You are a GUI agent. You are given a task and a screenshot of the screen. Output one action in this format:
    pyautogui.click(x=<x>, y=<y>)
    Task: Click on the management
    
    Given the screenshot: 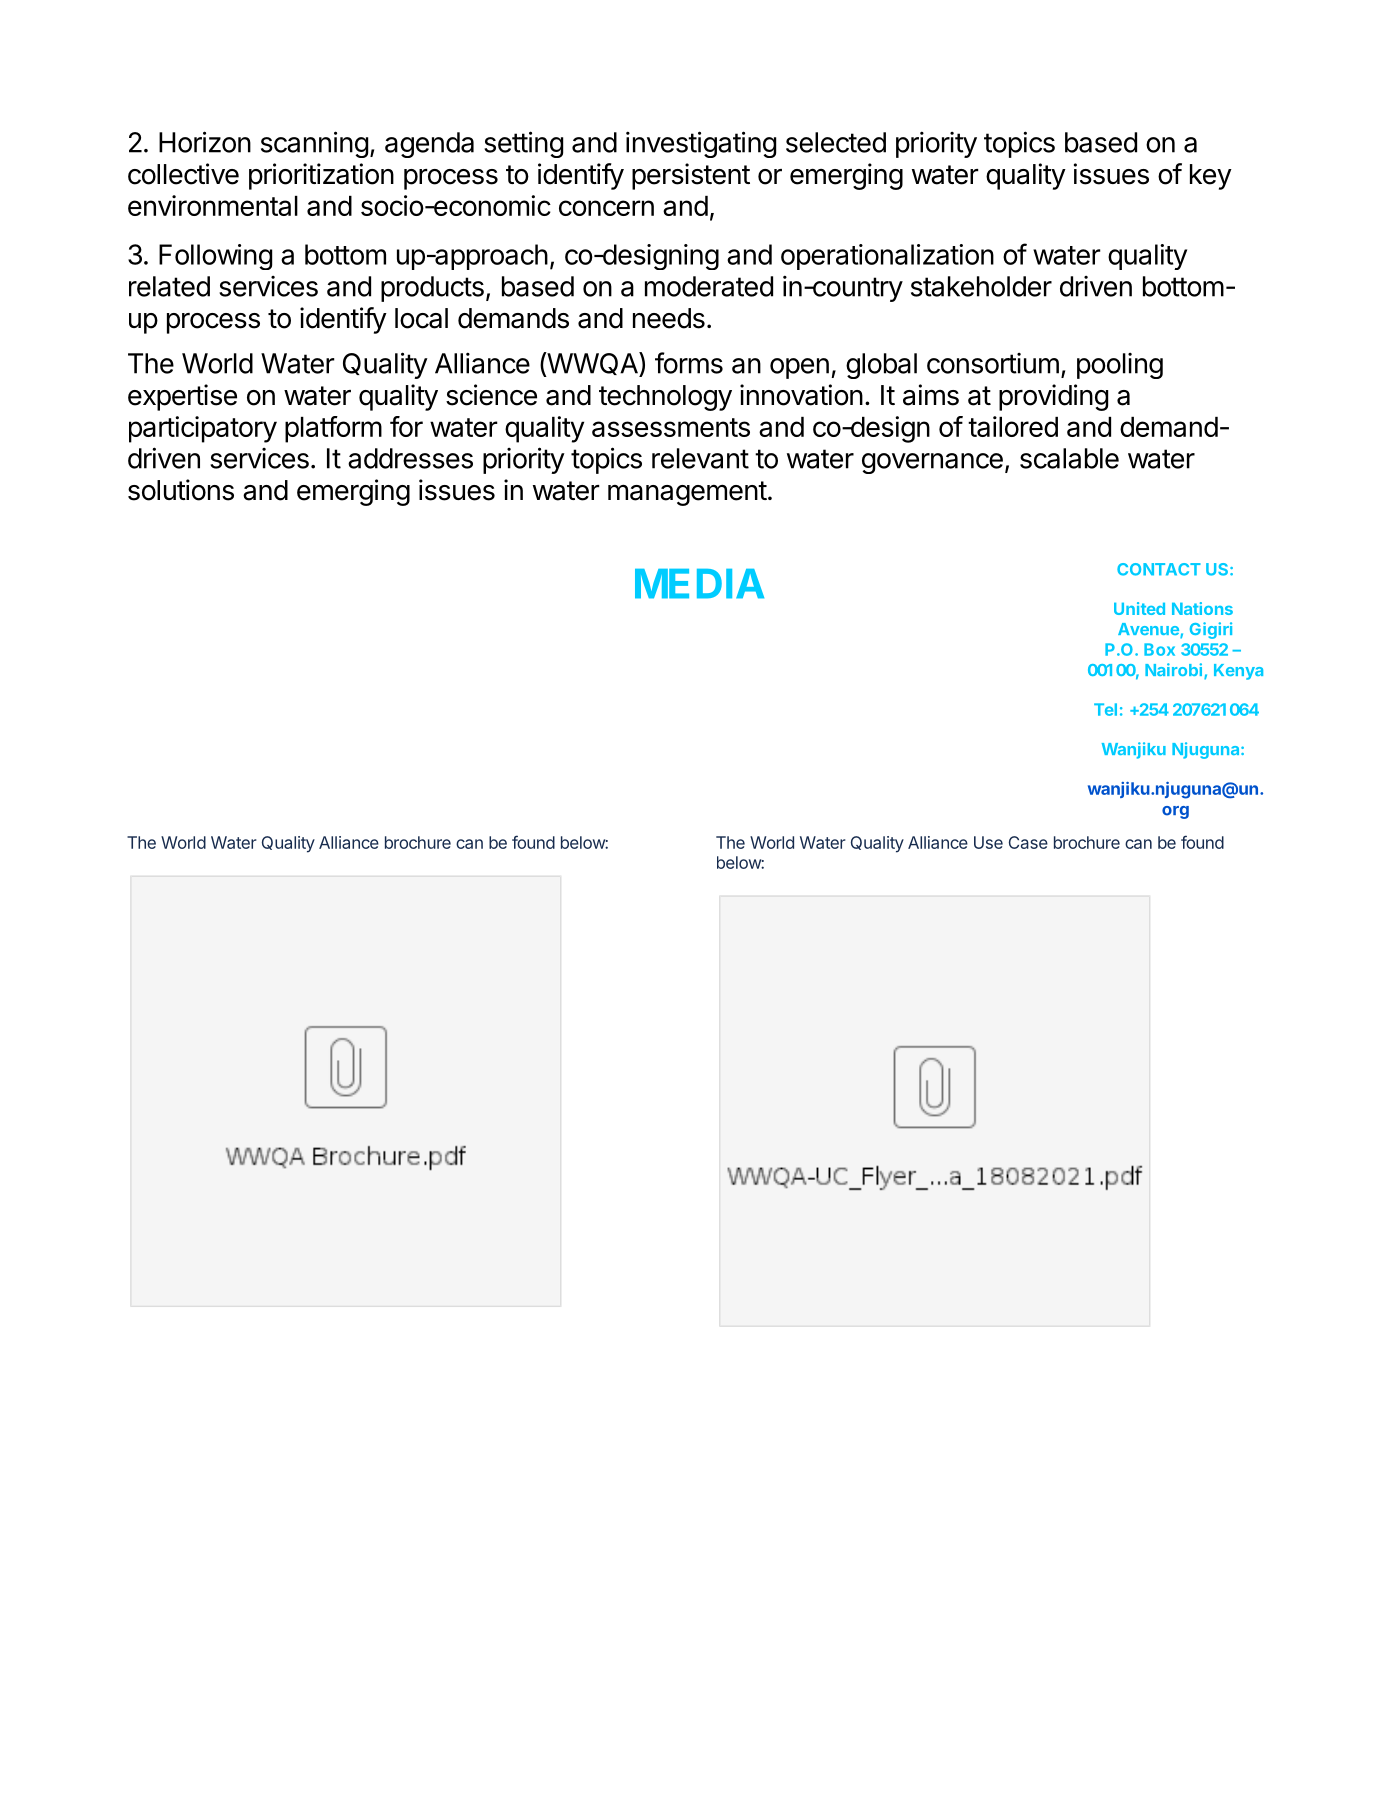 What is the action you would take?
    pyautogui.click(x=687, y=493)
